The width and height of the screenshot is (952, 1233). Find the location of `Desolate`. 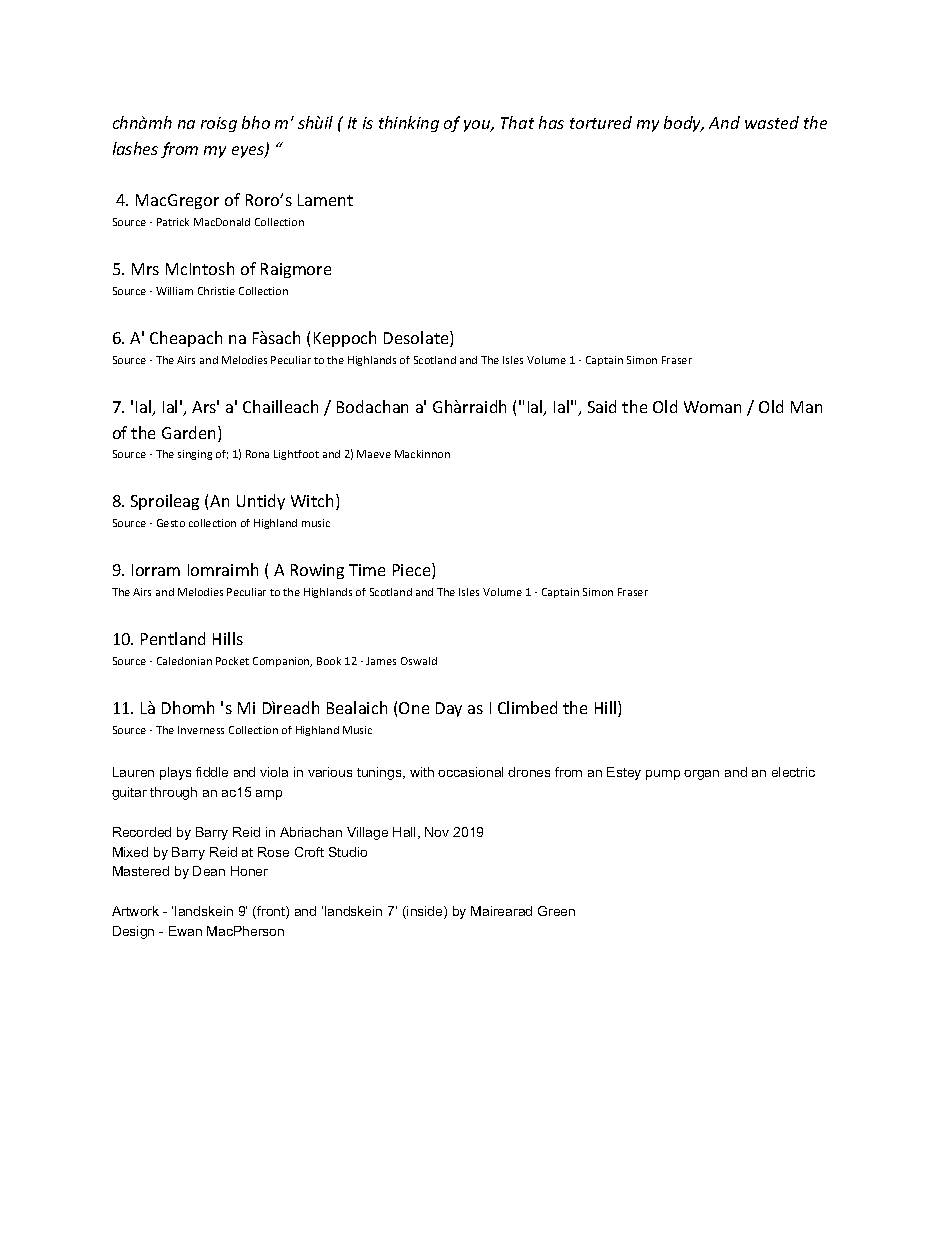

Desolate is located at coordinates (417, 339).
